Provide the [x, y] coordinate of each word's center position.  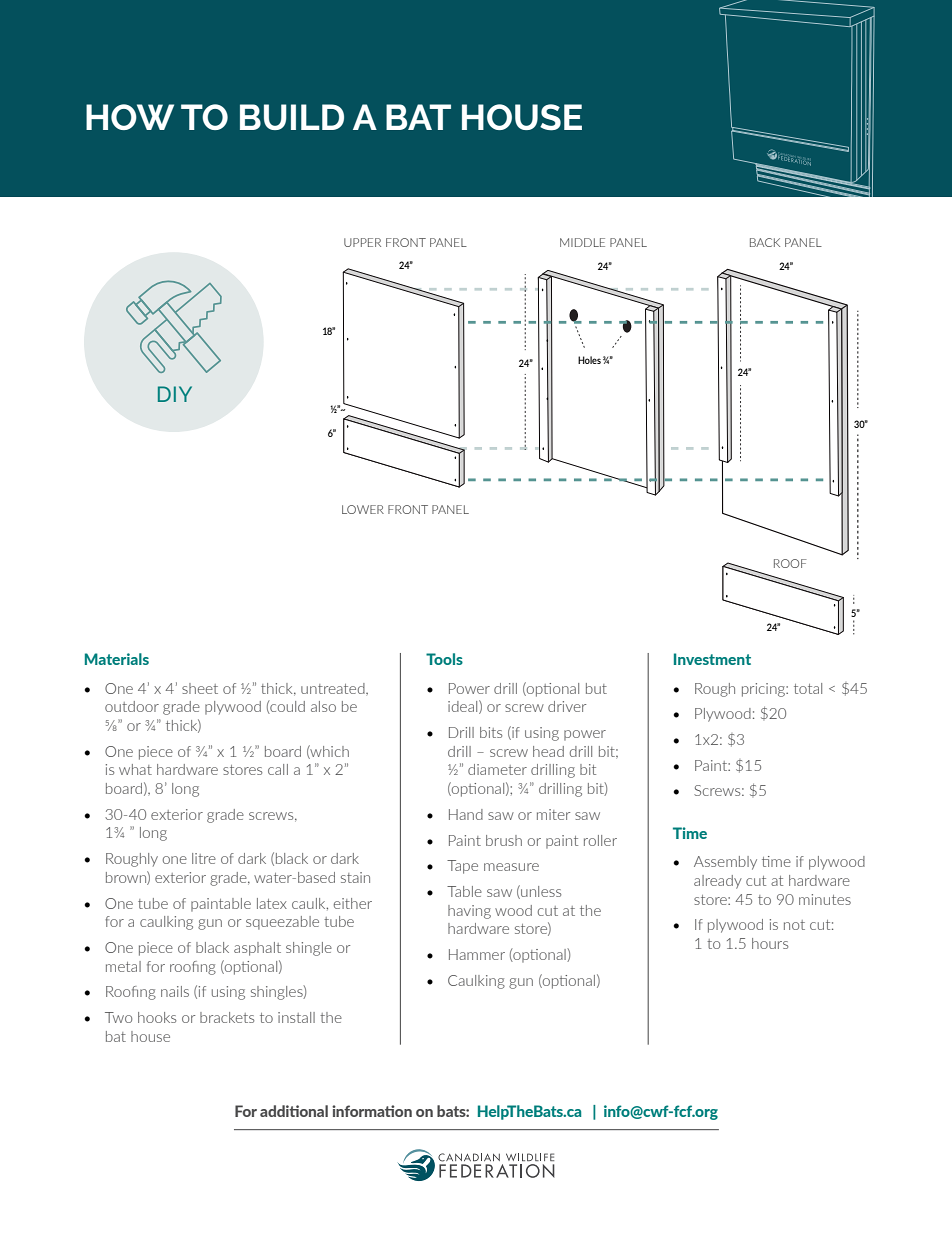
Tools [444, 659]
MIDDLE [582, 242]
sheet [200, 688]
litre [204, 858]
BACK [765, 242]
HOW [130, 117]
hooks [157, 1017]
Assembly [725, 863]
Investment [712, 659]
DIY [175, 394]
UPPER [362, 242]
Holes [589, 360]
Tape [462, 867]
